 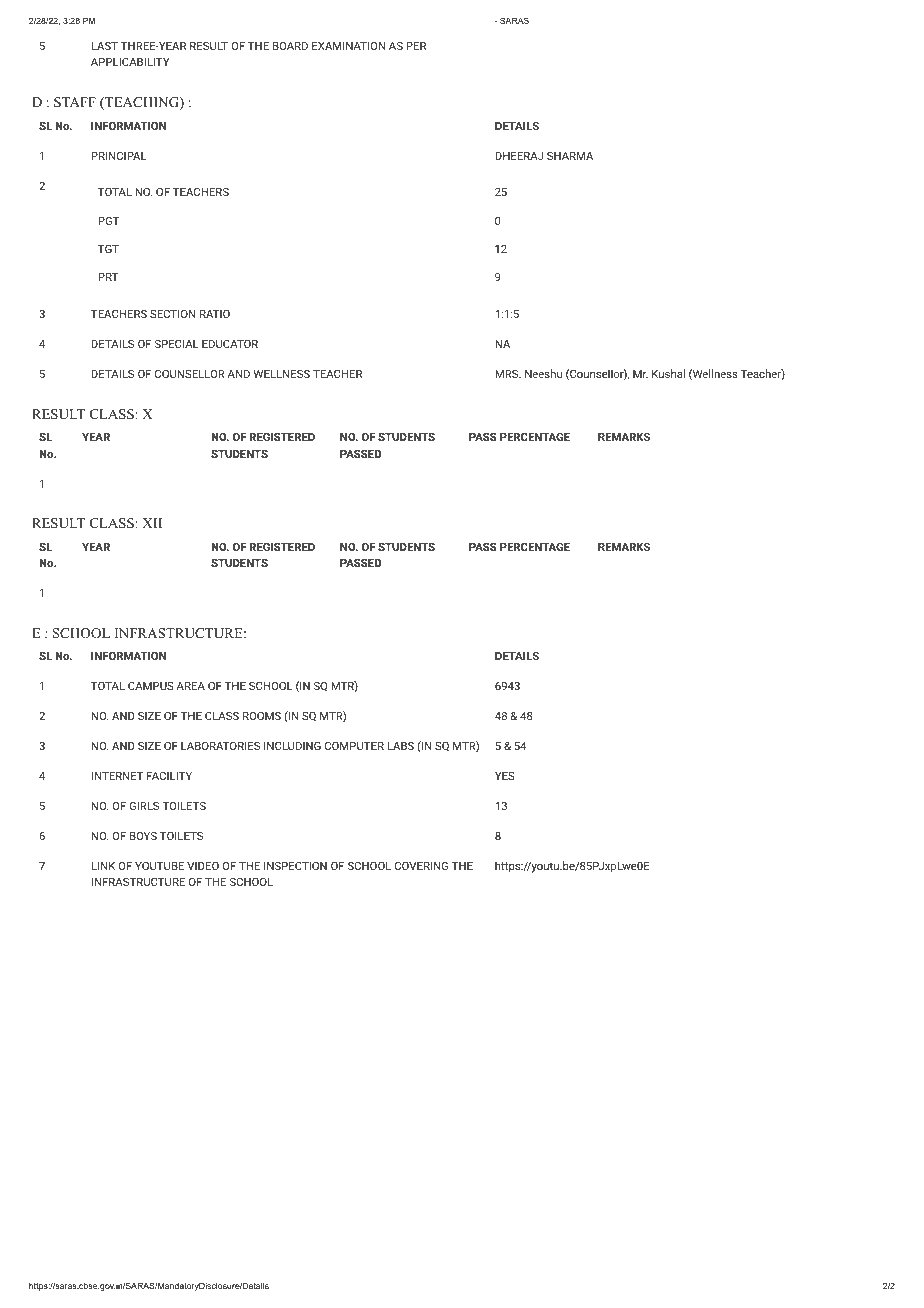 What do you see at coordinates (152, 523) in the screenshot?
I see `XII` at bounding box center [152, 523].
